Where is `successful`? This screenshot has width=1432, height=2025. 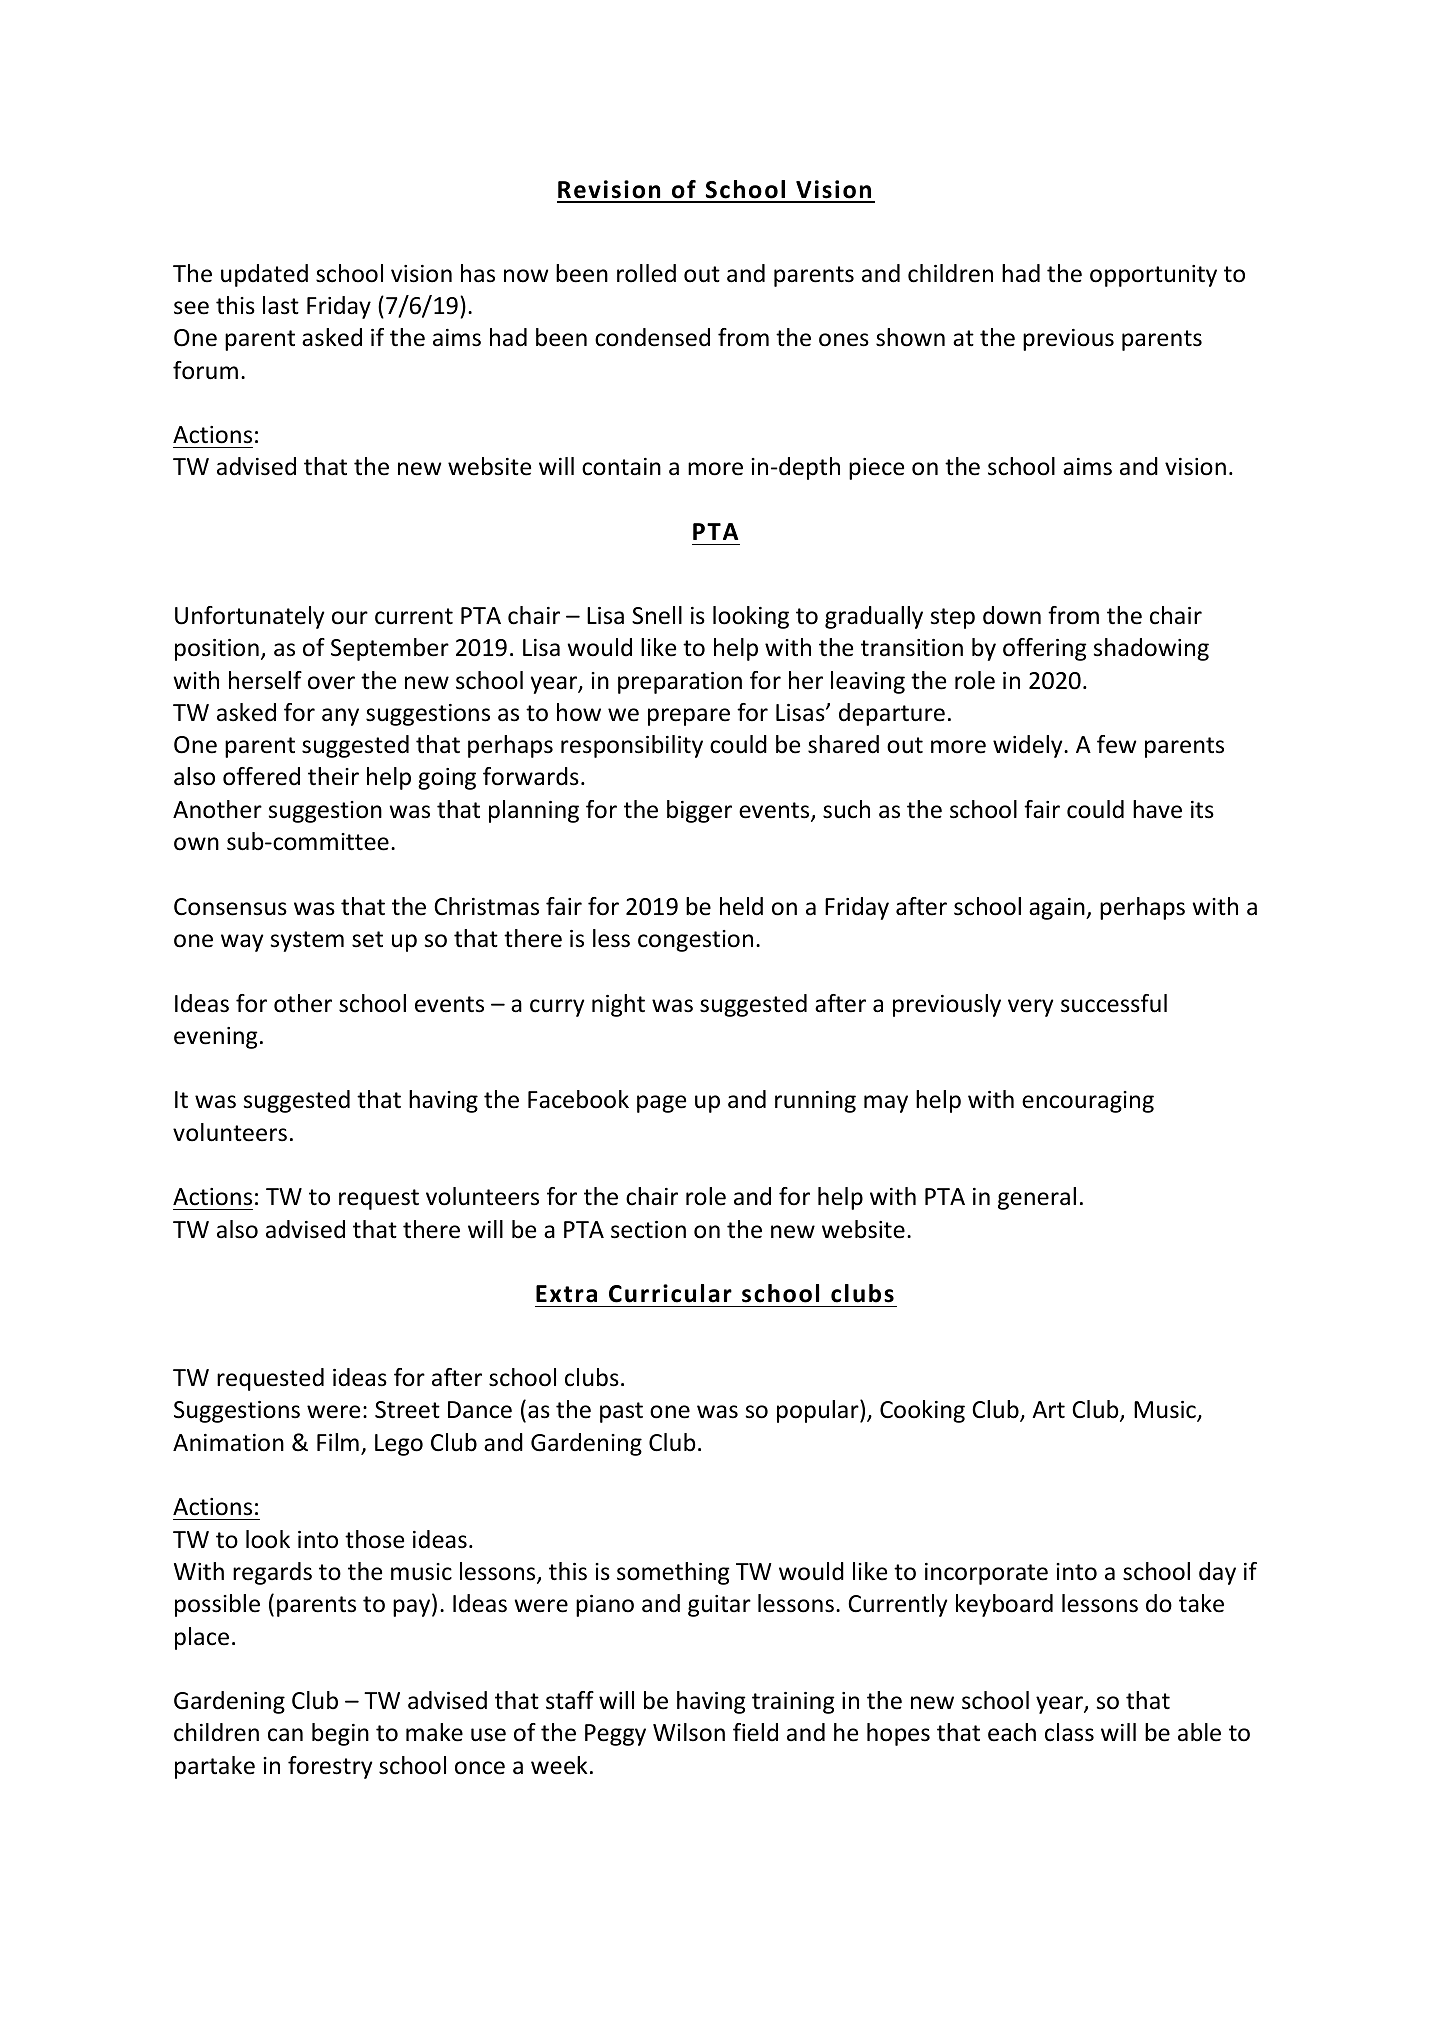 successful is located at coordinates (1114, 1003).
